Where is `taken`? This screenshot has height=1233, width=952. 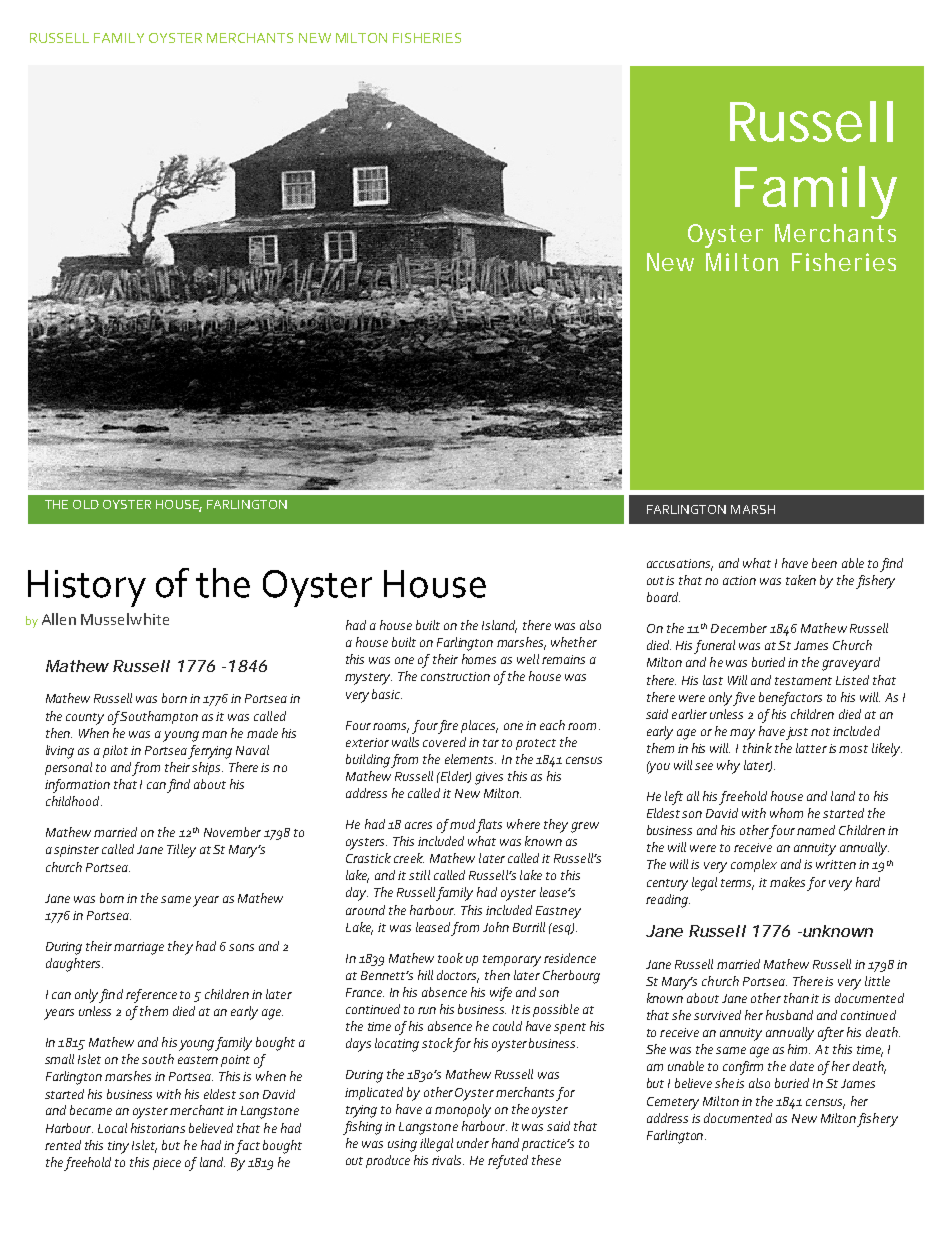
taken is located at coordinates (801, 580).
